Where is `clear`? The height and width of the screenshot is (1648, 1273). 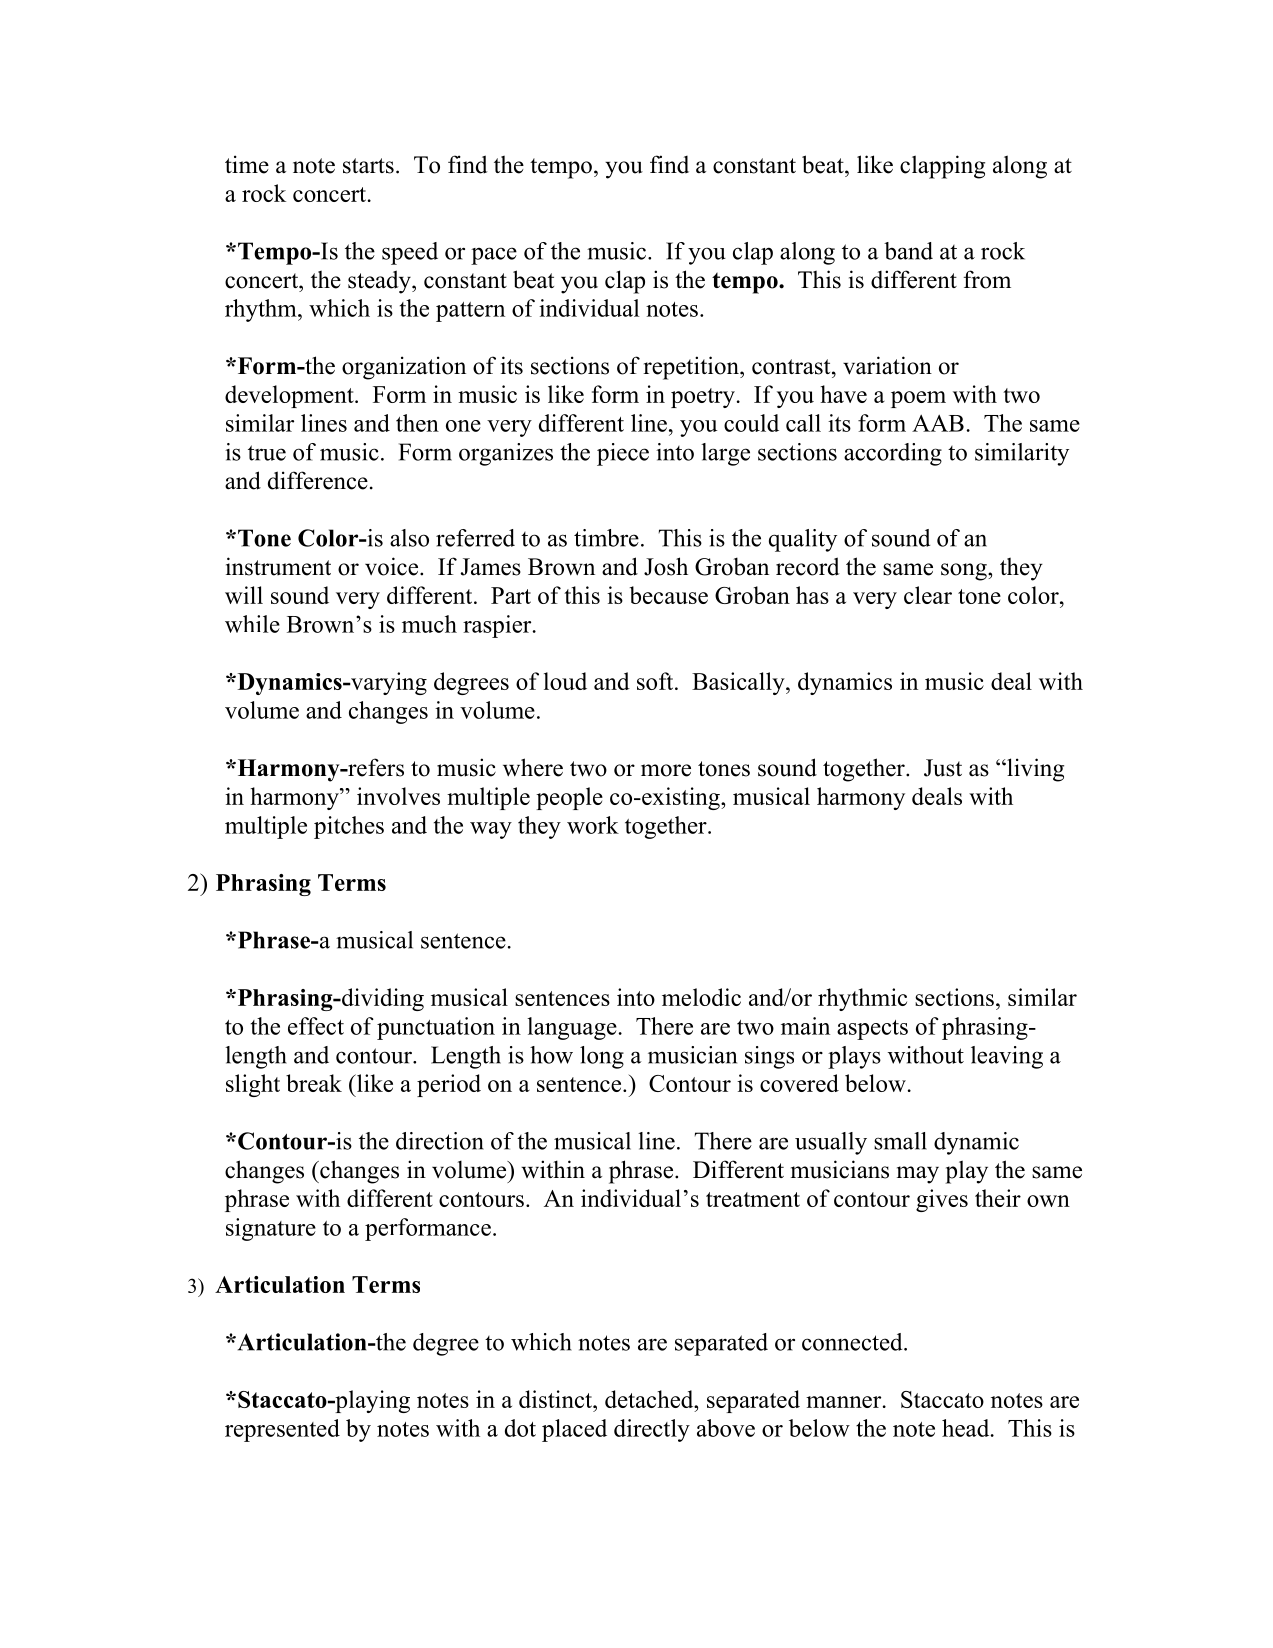
clear is located at coordinates (928, 595).
